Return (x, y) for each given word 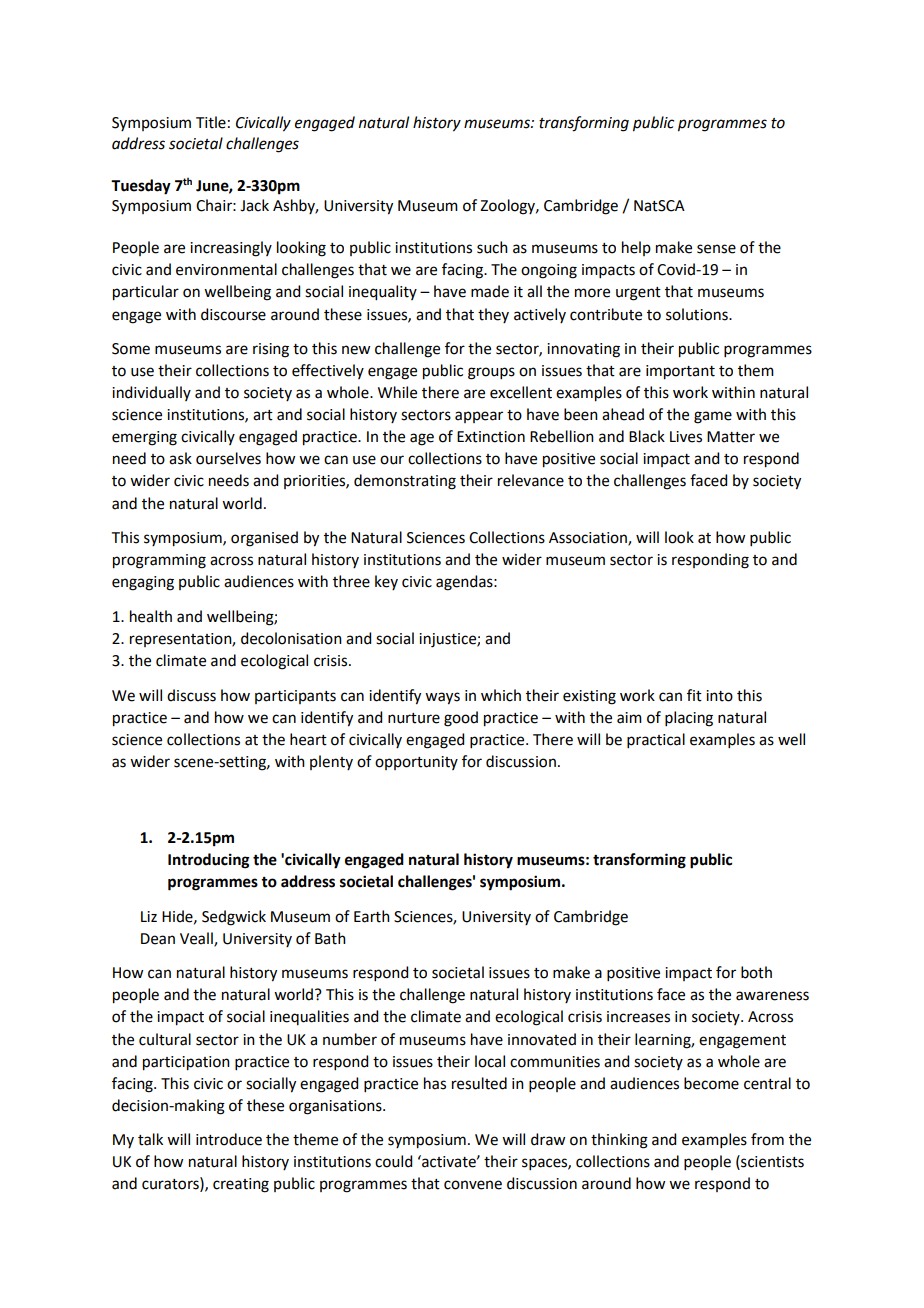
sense (716, 249)
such (492, 247)
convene (473, 1185)
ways (442, 698)
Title (211, 122)
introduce (229, 1139)
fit (694, 695)
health (151, 616)
